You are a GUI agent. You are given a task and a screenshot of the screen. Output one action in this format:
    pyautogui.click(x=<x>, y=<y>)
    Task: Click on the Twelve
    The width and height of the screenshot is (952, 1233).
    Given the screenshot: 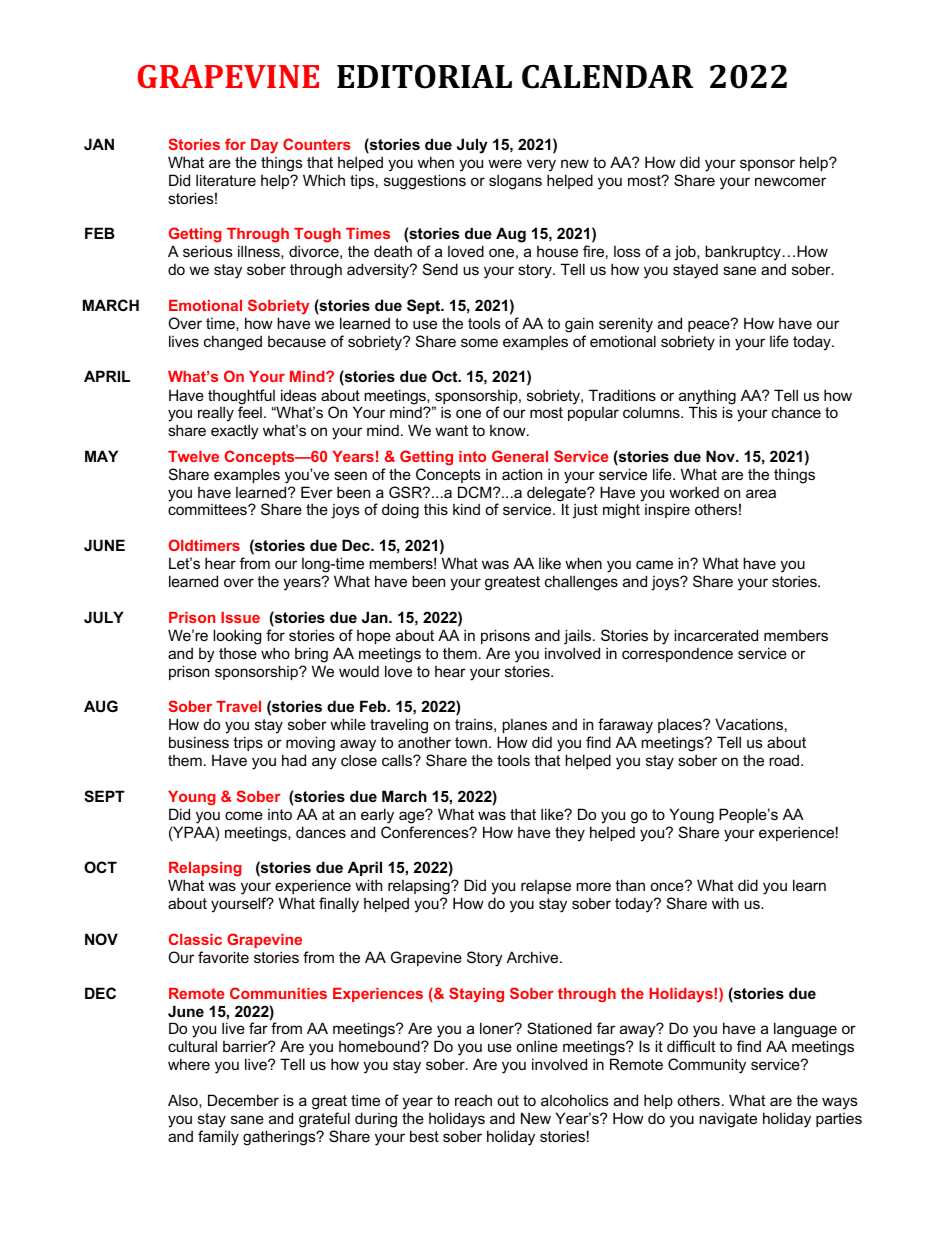 What is the action you would take?
    pyautogui.click(x=193, y=456)
